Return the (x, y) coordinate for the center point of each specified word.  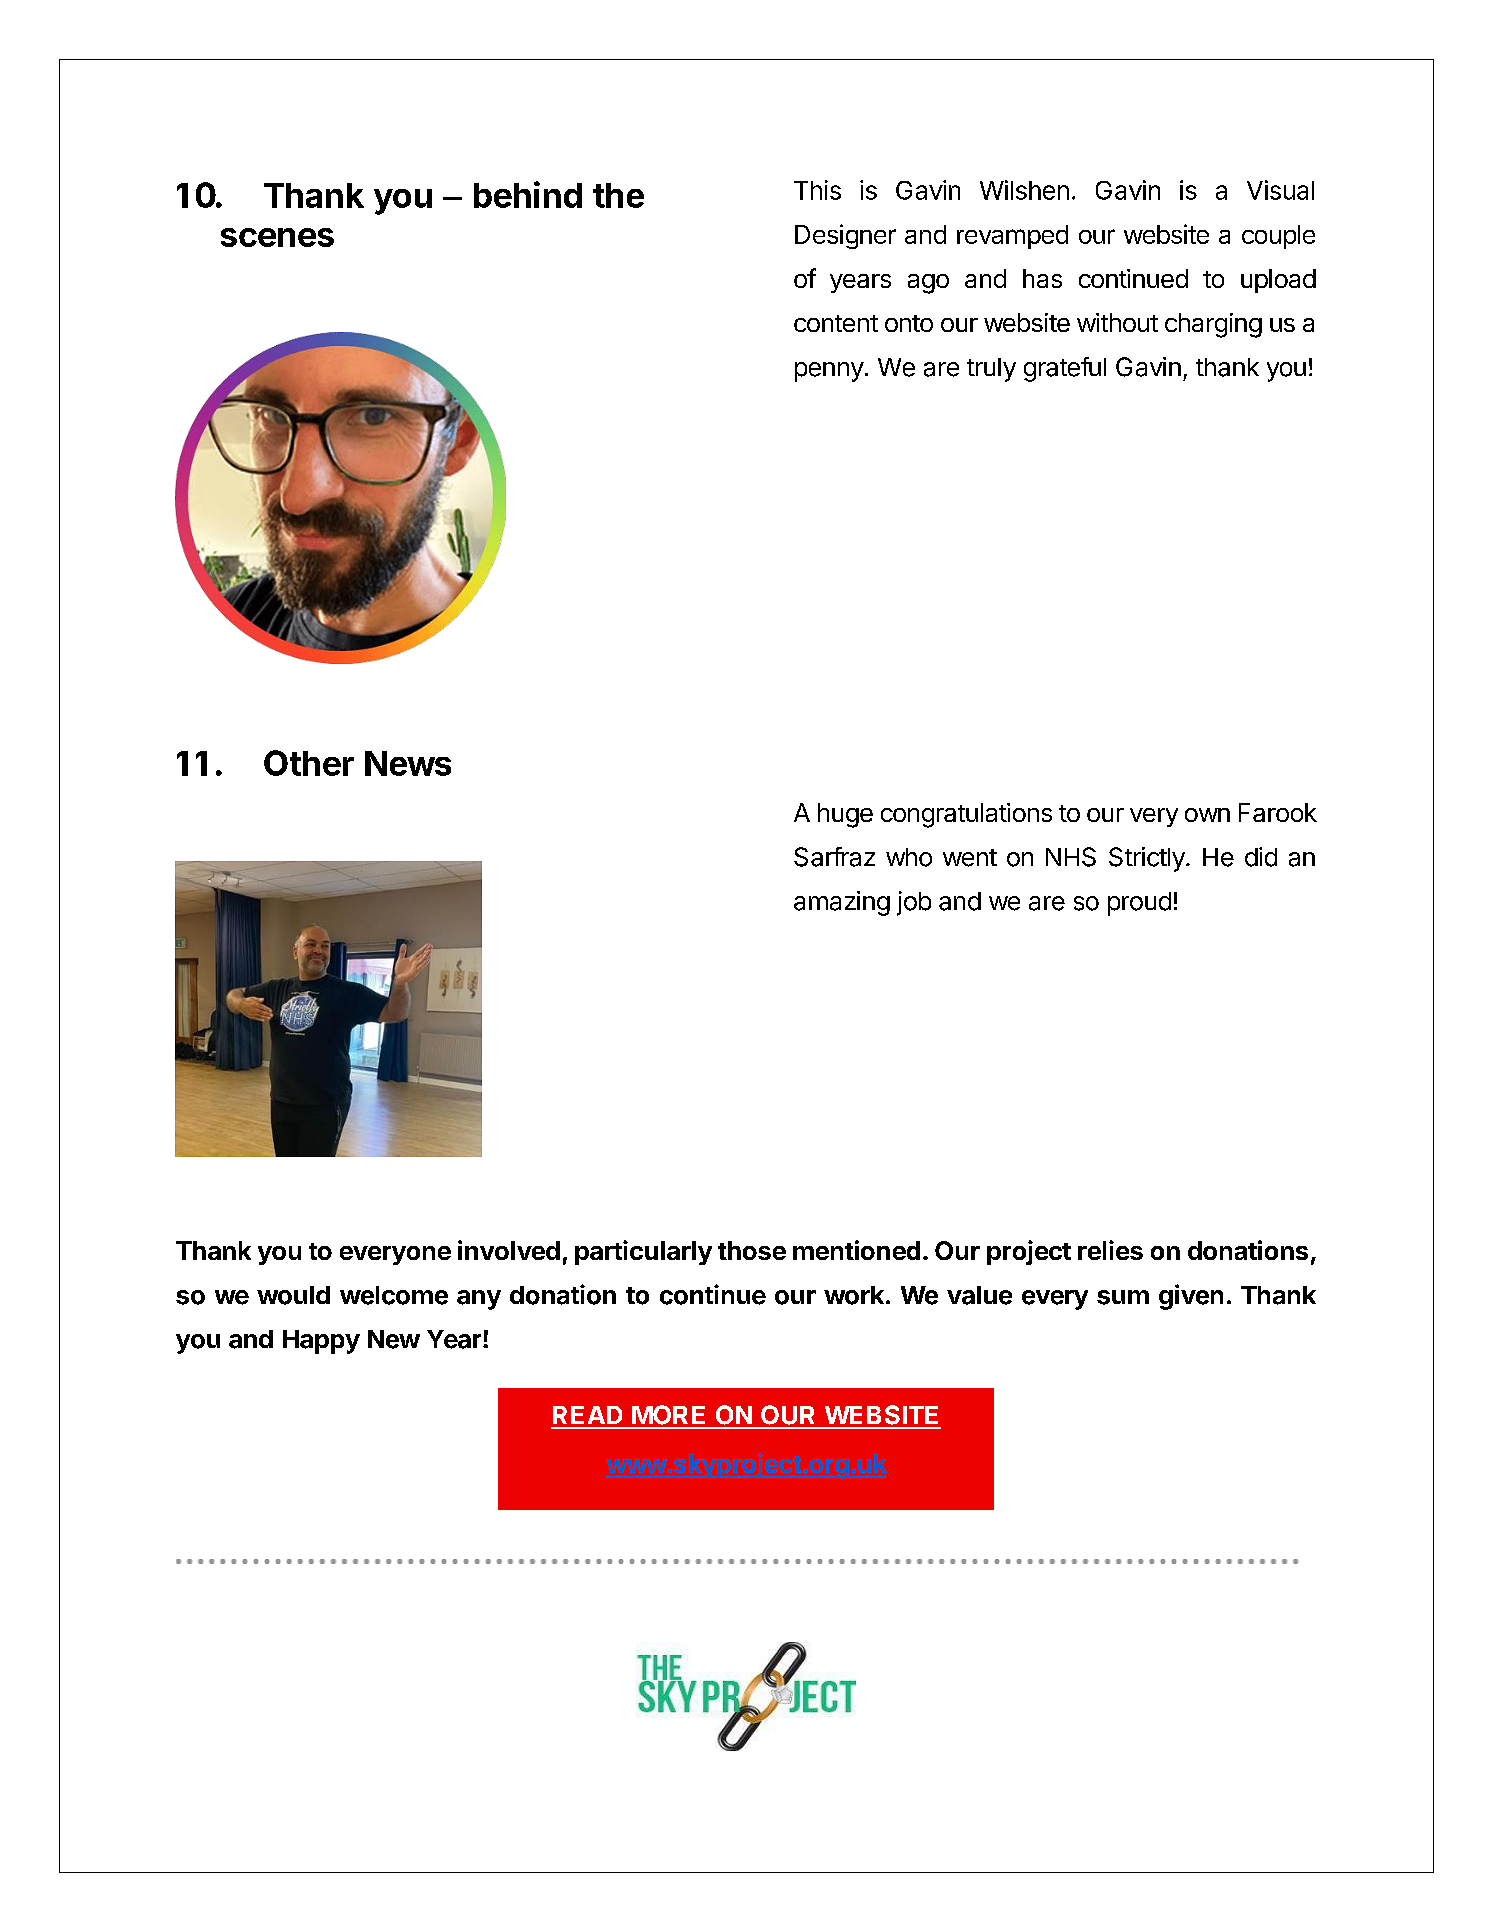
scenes (277, 237)
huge (845, 815)
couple (1278, 237)
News (408, 763)
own (1207, 815)
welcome (394, 1295)
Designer (845, 236)
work (855, 1295)
